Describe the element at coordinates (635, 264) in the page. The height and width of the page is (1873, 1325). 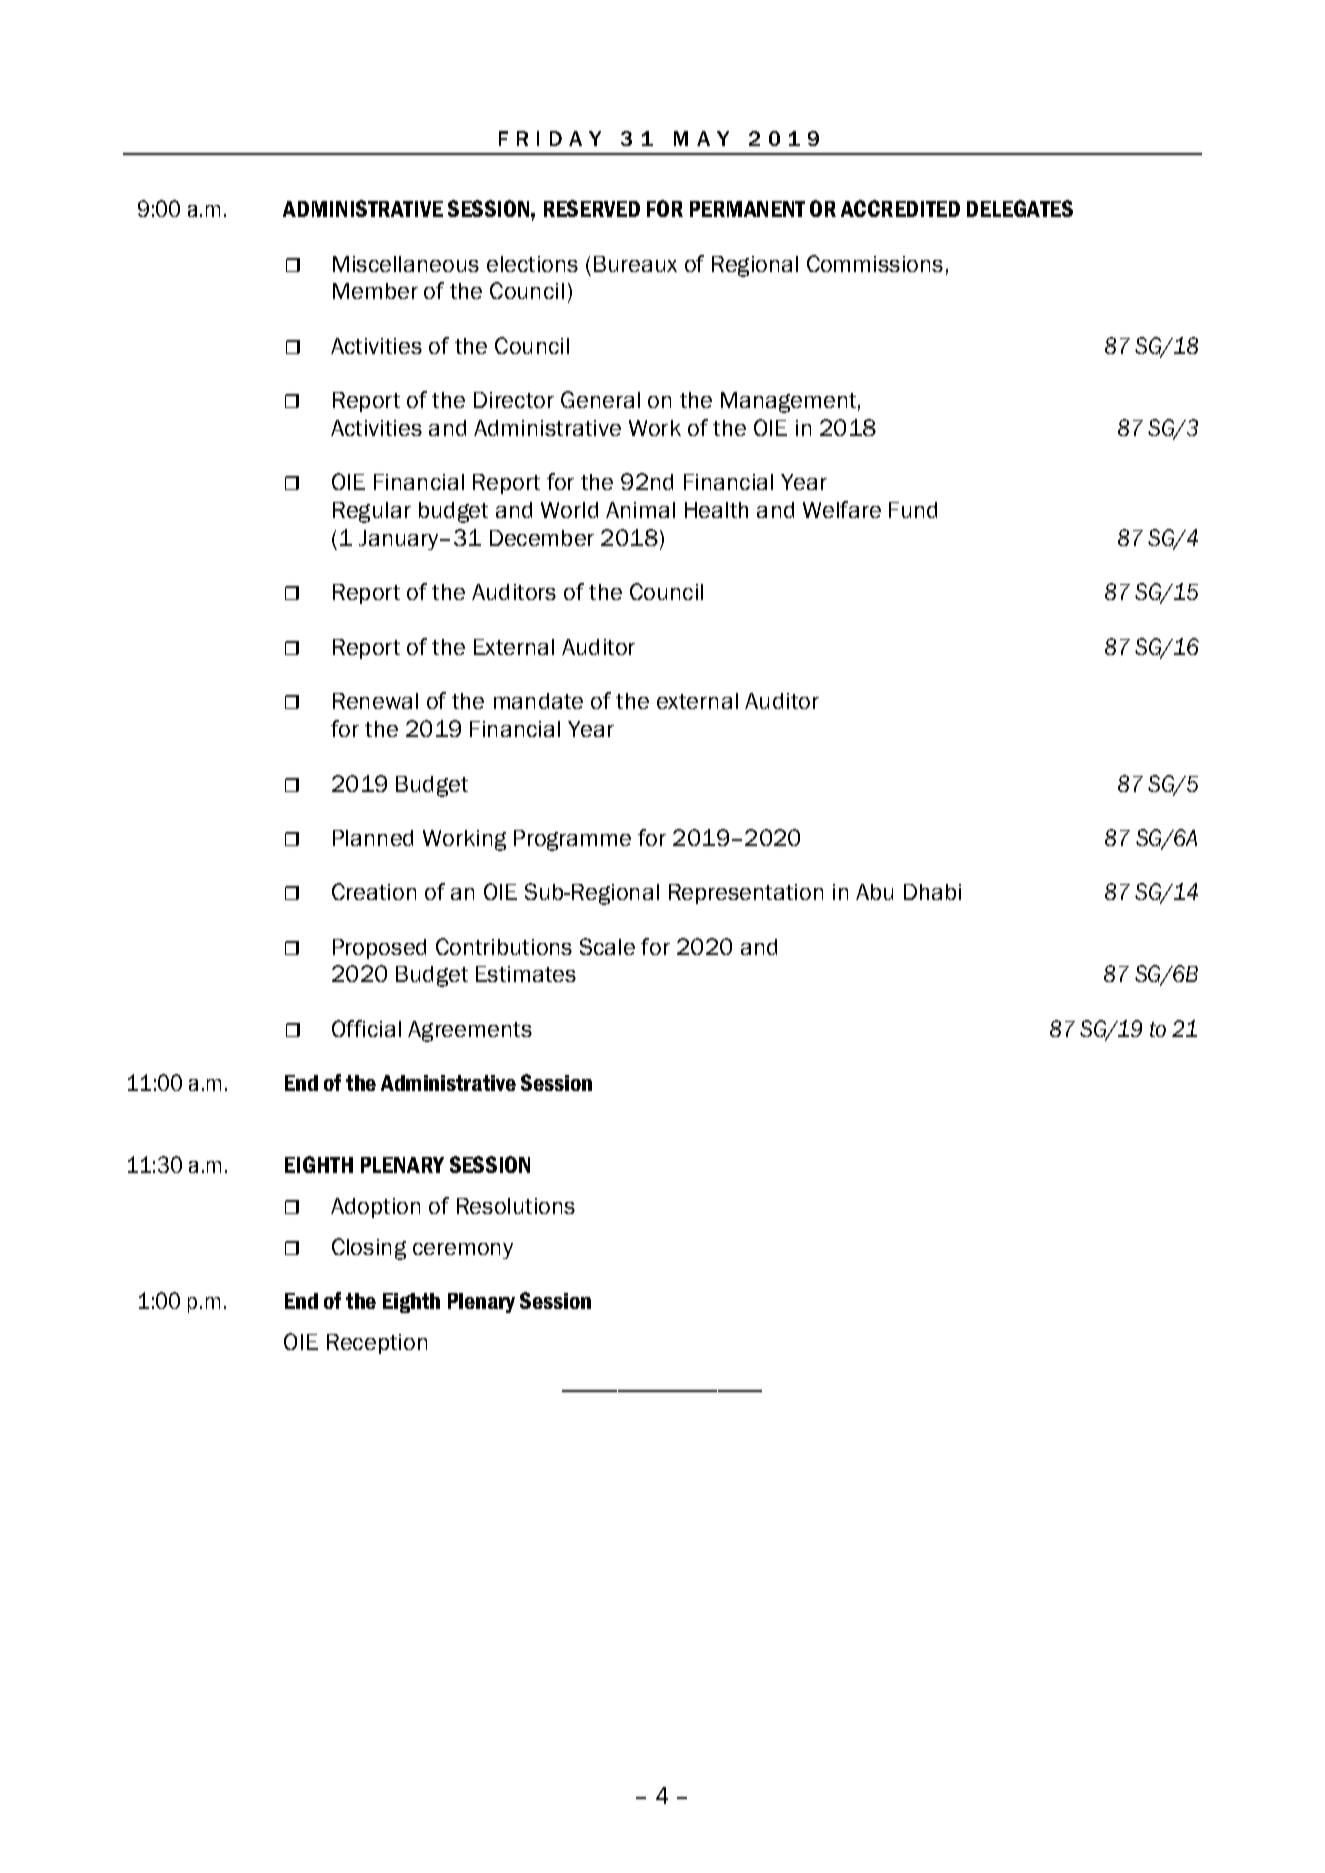
I see `Bureaux` at that location.
